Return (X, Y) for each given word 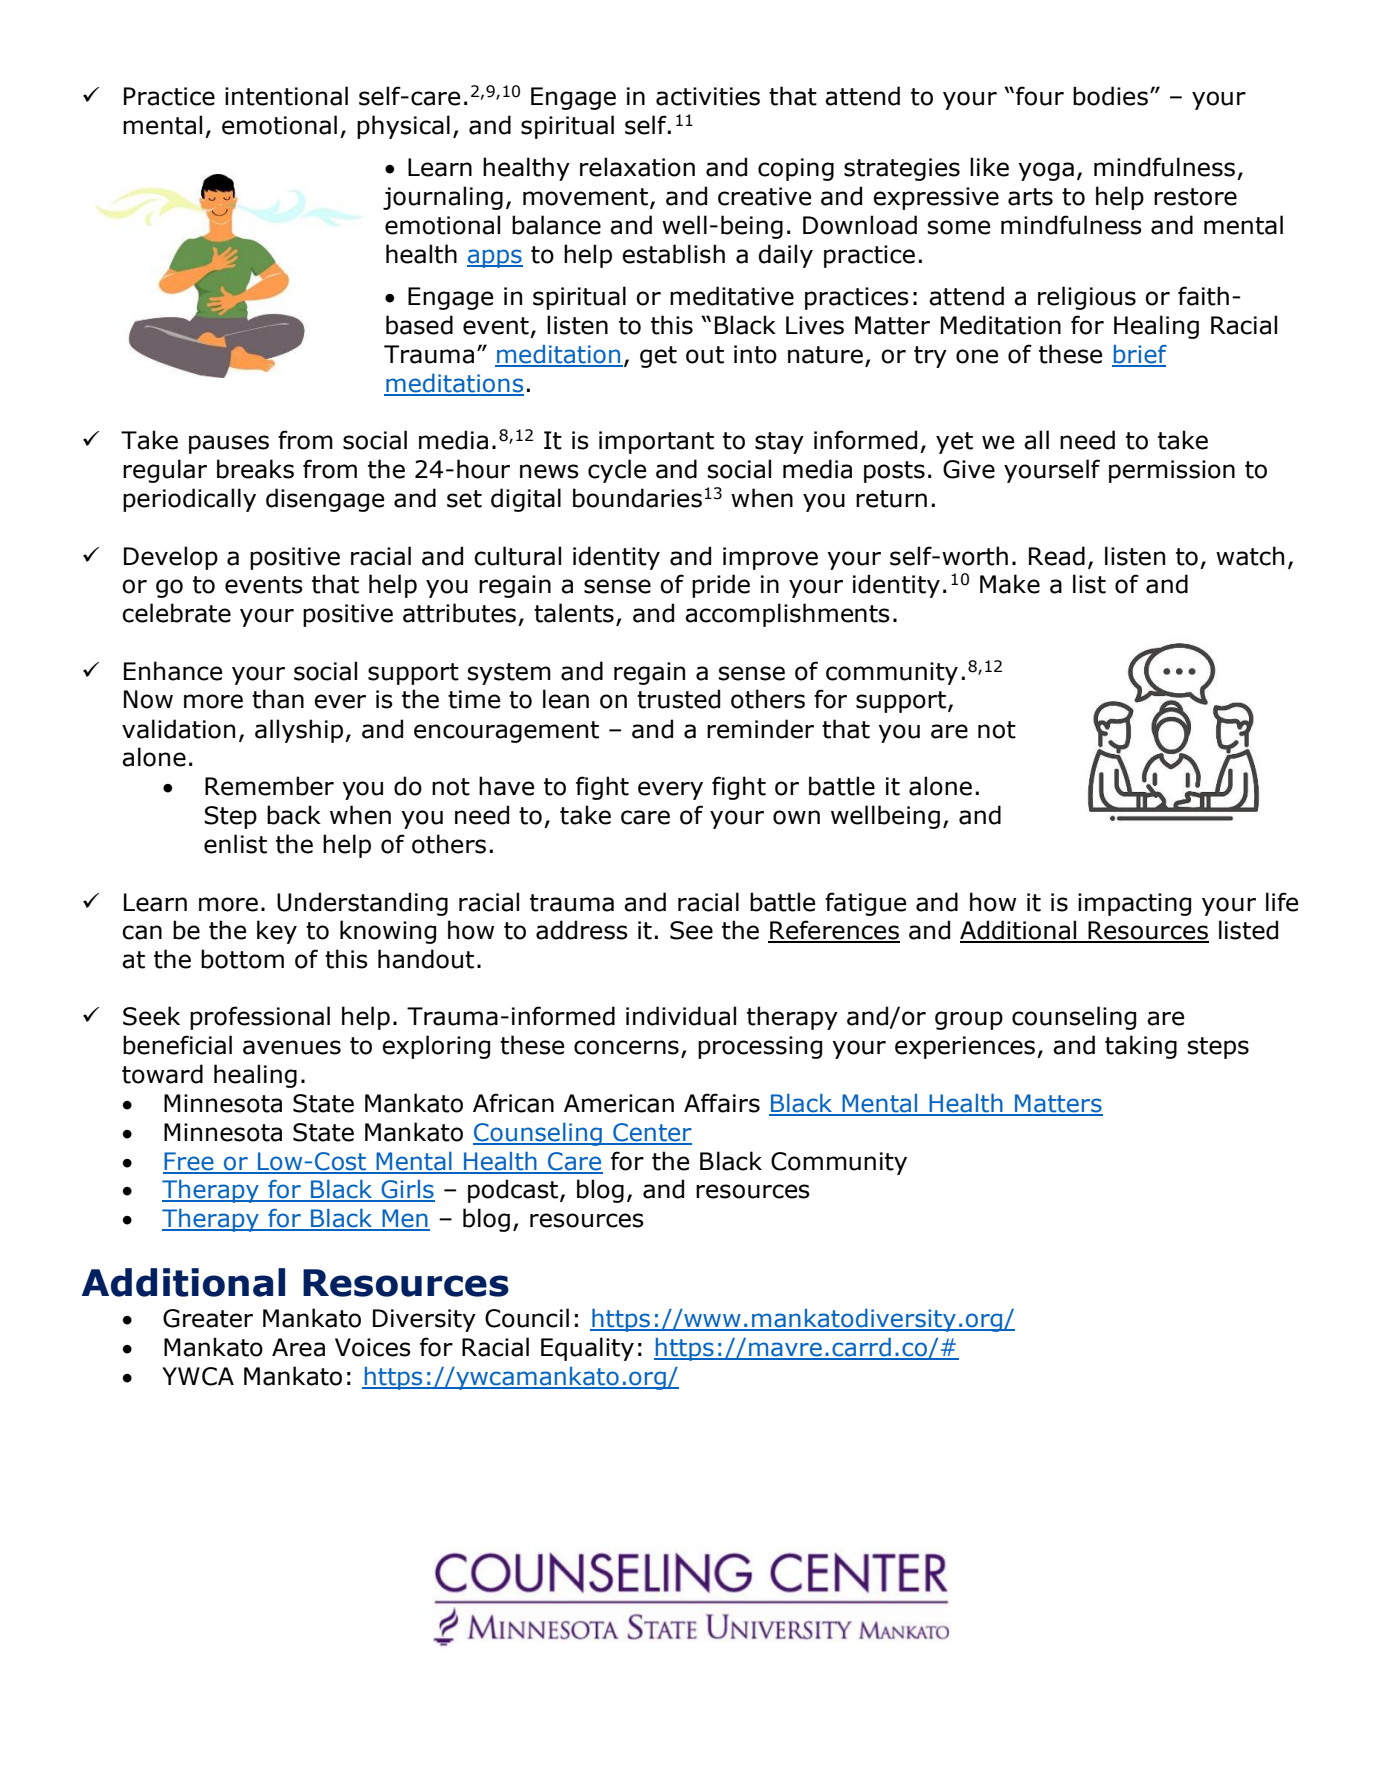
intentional (286, 96)
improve (770, 558)
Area (298, 1347)
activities (708, 96)
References (834, 931)
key (277, 932)
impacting (1134, 904)
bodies (1110, 96)
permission (1172, 471)
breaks (255, 469)
